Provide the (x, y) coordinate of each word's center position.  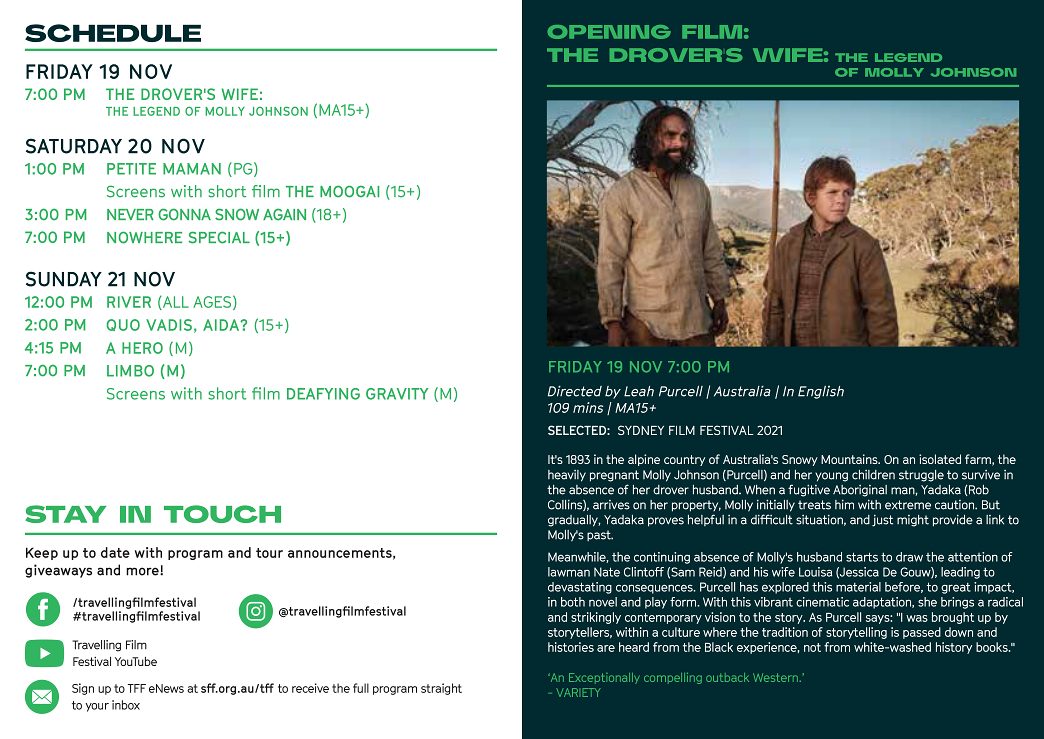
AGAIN (284, 214)
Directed (575, 391)
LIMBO (130, 371)
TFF (137, 688)
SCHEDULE (113, 33)
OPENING (609, 32)
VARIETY (578, 692)
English (821, 392)
